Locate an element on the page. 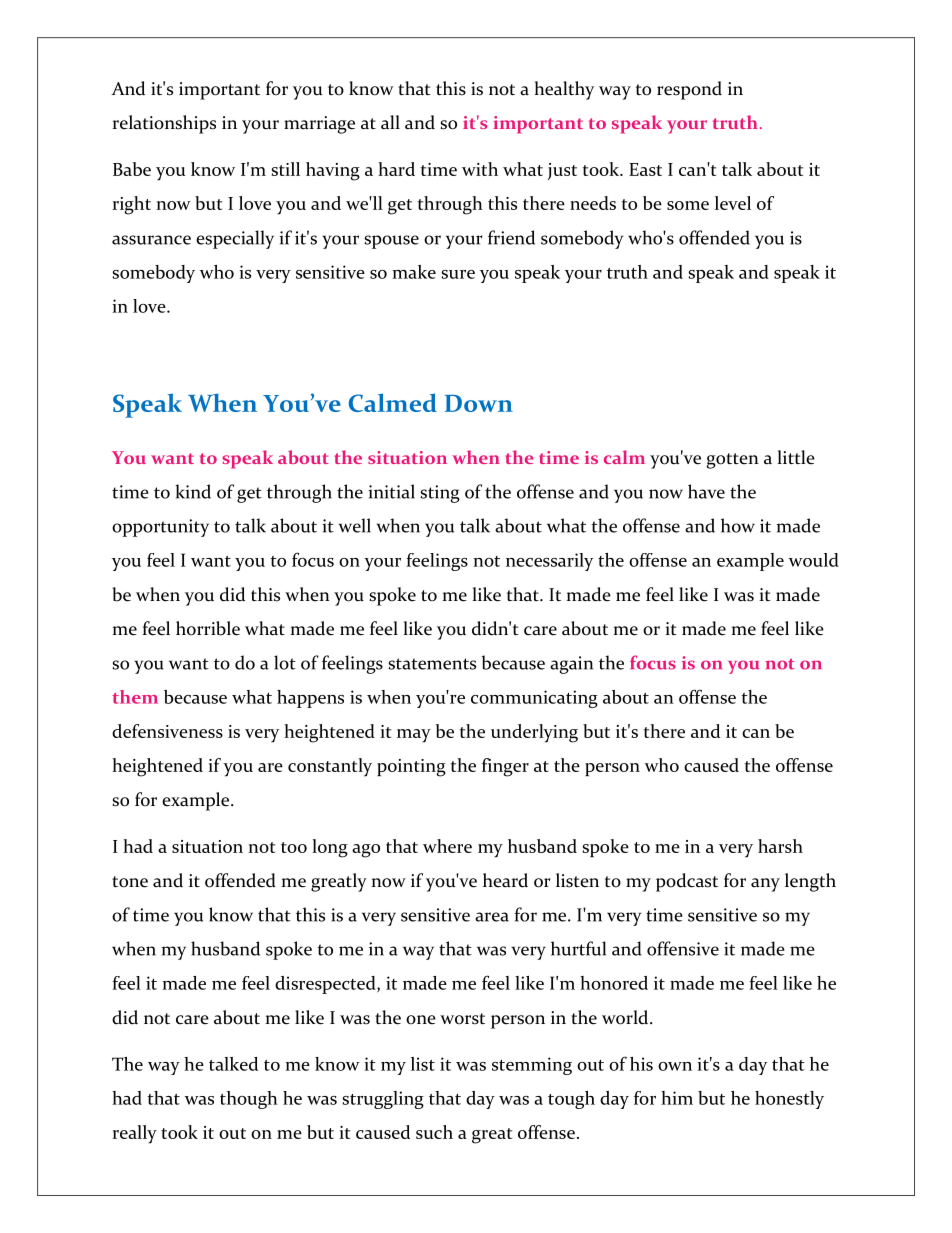 The image size is (952, 1233). him is located at coordinates (677, 1098).
